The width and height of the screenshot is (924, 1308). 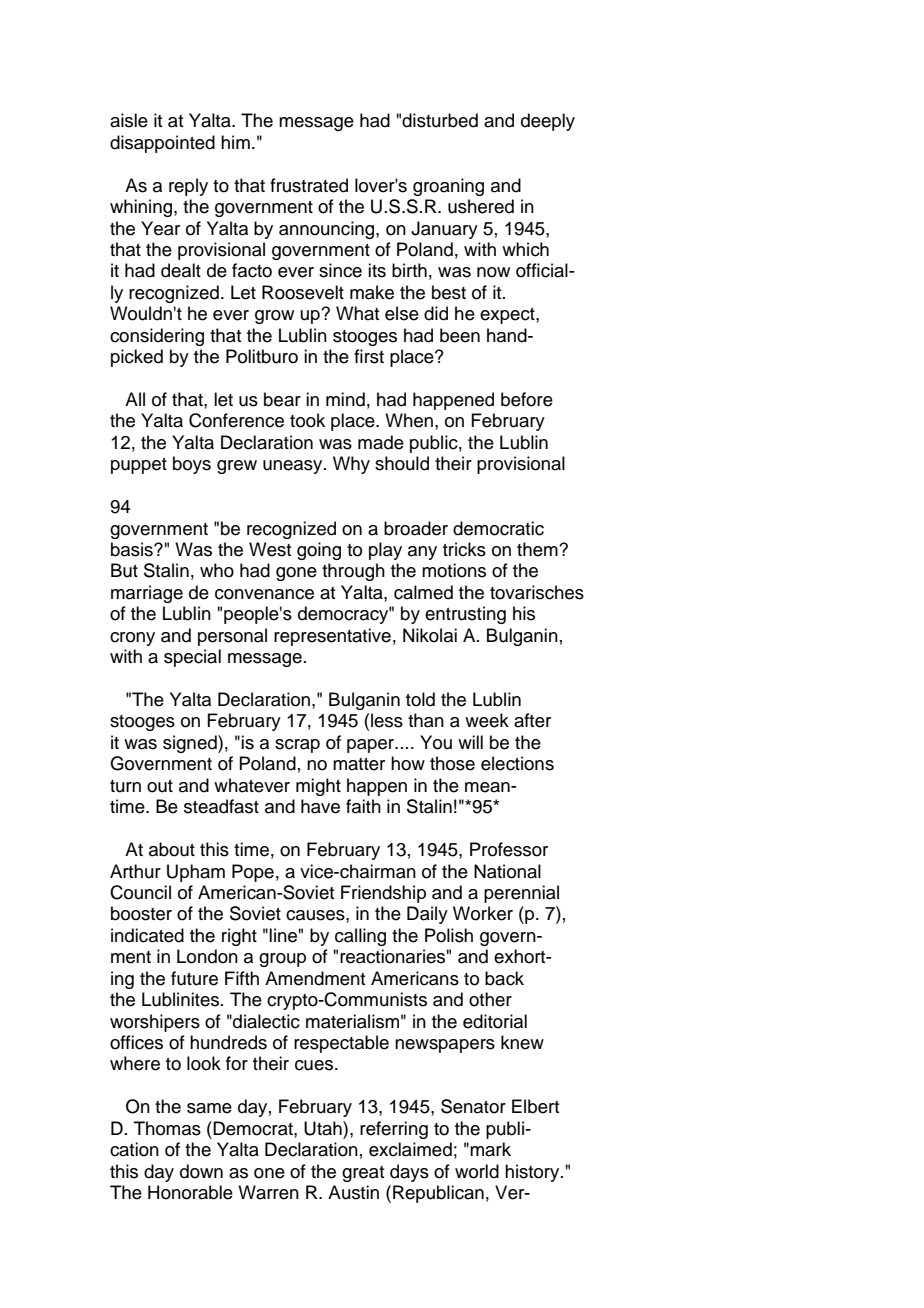 What do you see at coordinates (309, 185) in the screenshot?
I see `frustrated` at bounding box center [309, 185].
